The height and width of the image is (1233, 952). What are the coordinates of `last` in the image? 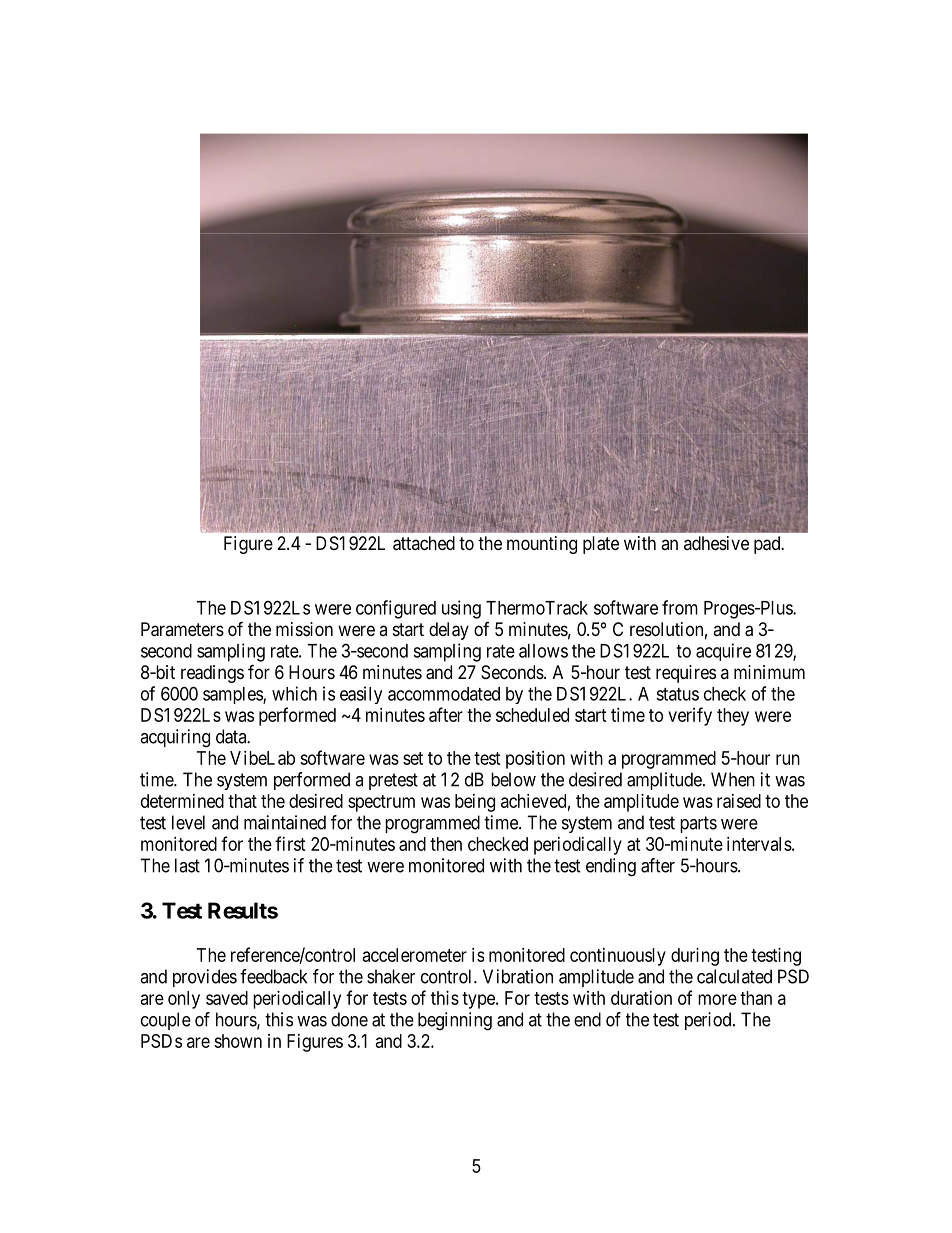 It's located at (187, 865).
